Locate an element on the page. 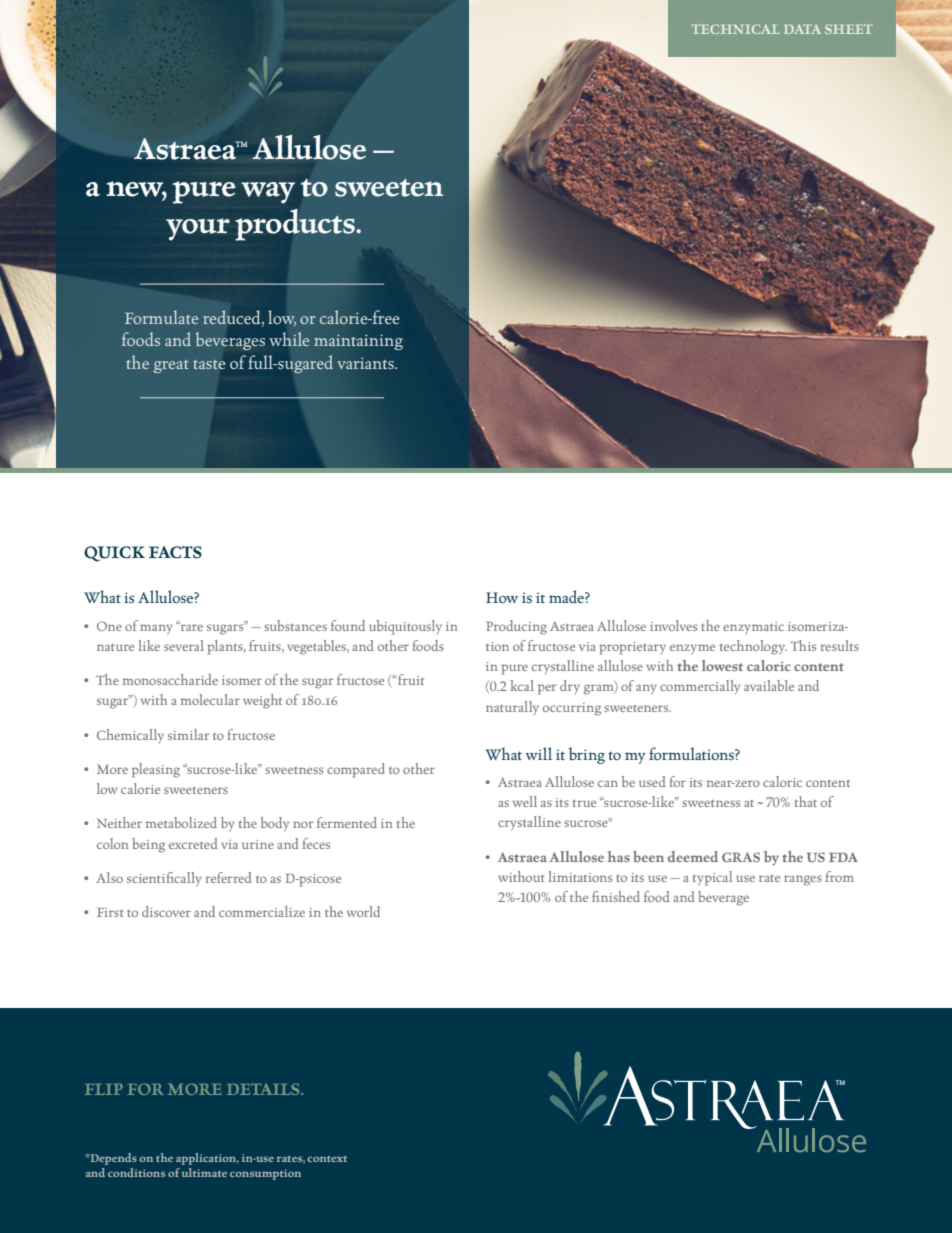  How is located at coordinates (502, 597).
